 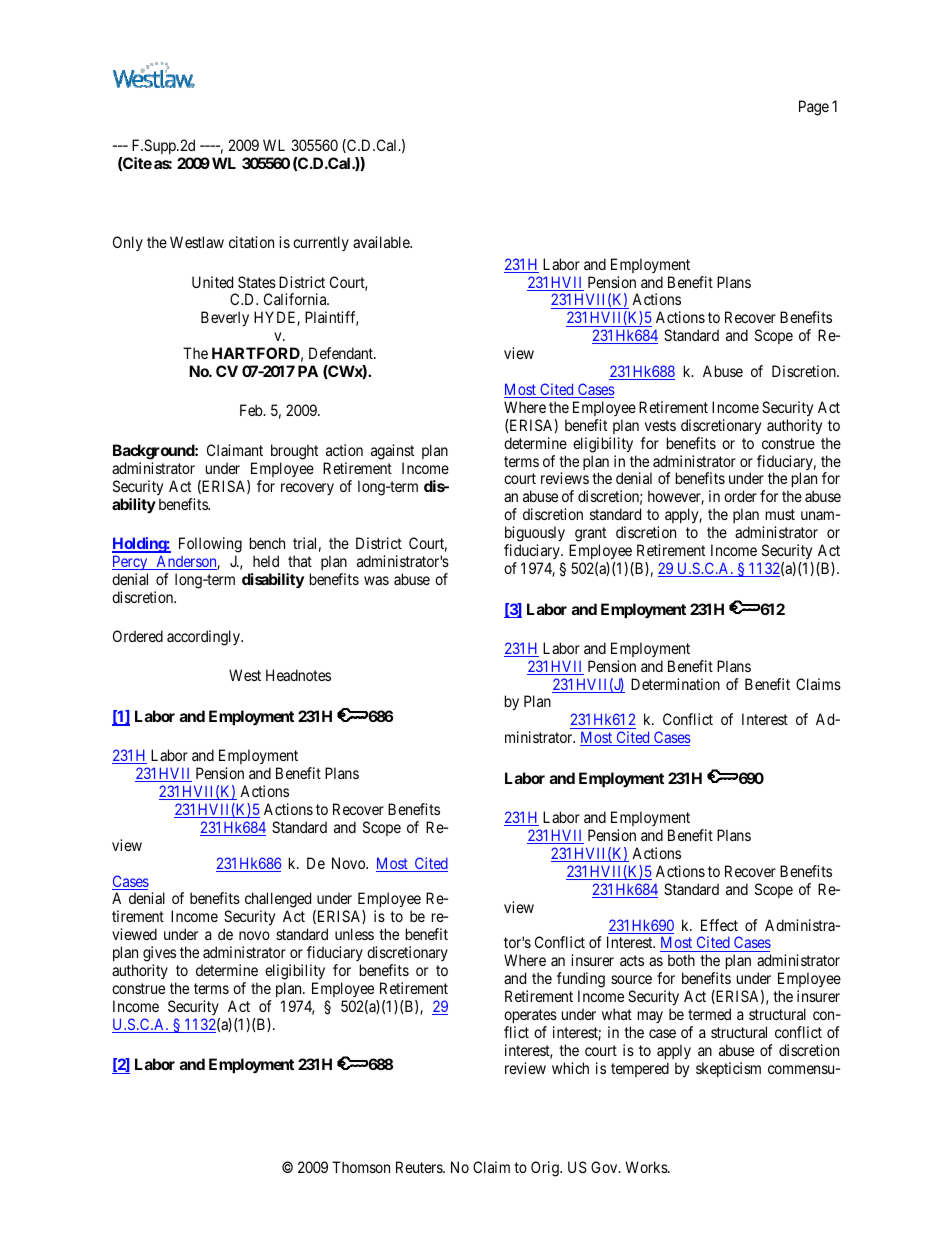 I want to click on Thomson, so click(x=361, y=1167).
